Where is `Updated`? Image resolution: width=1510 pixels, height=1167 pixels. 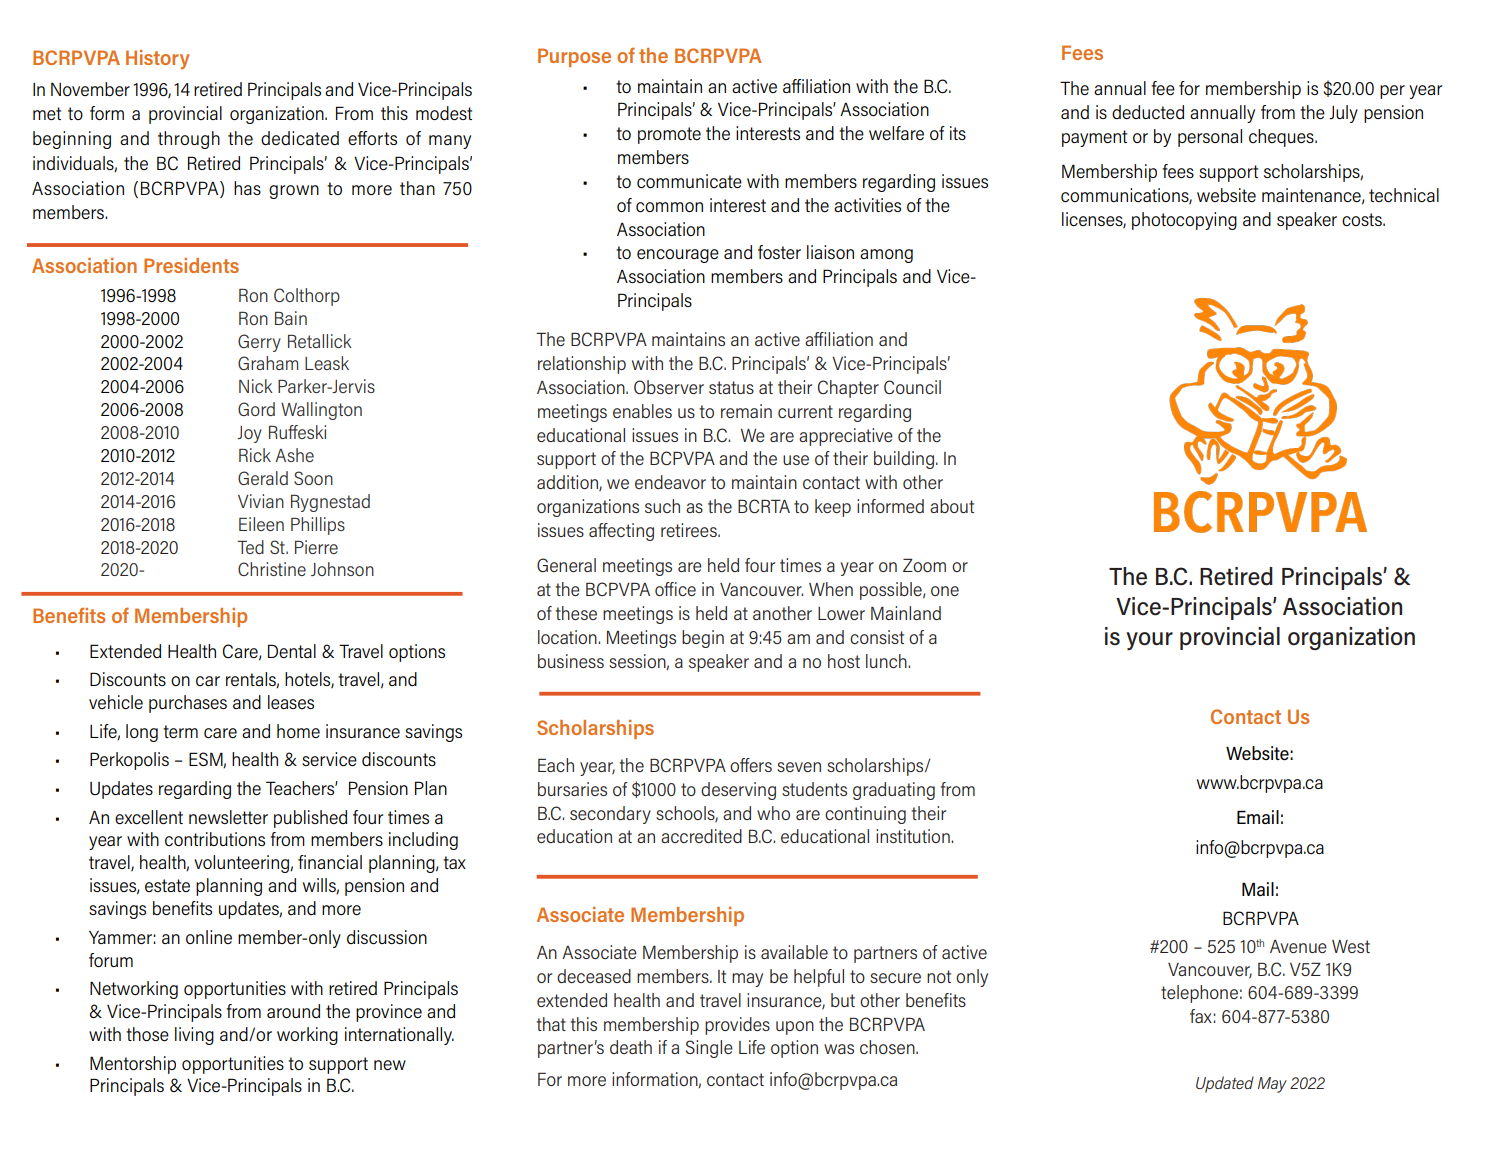
Updated is located at coordinates (1225, 1084).
